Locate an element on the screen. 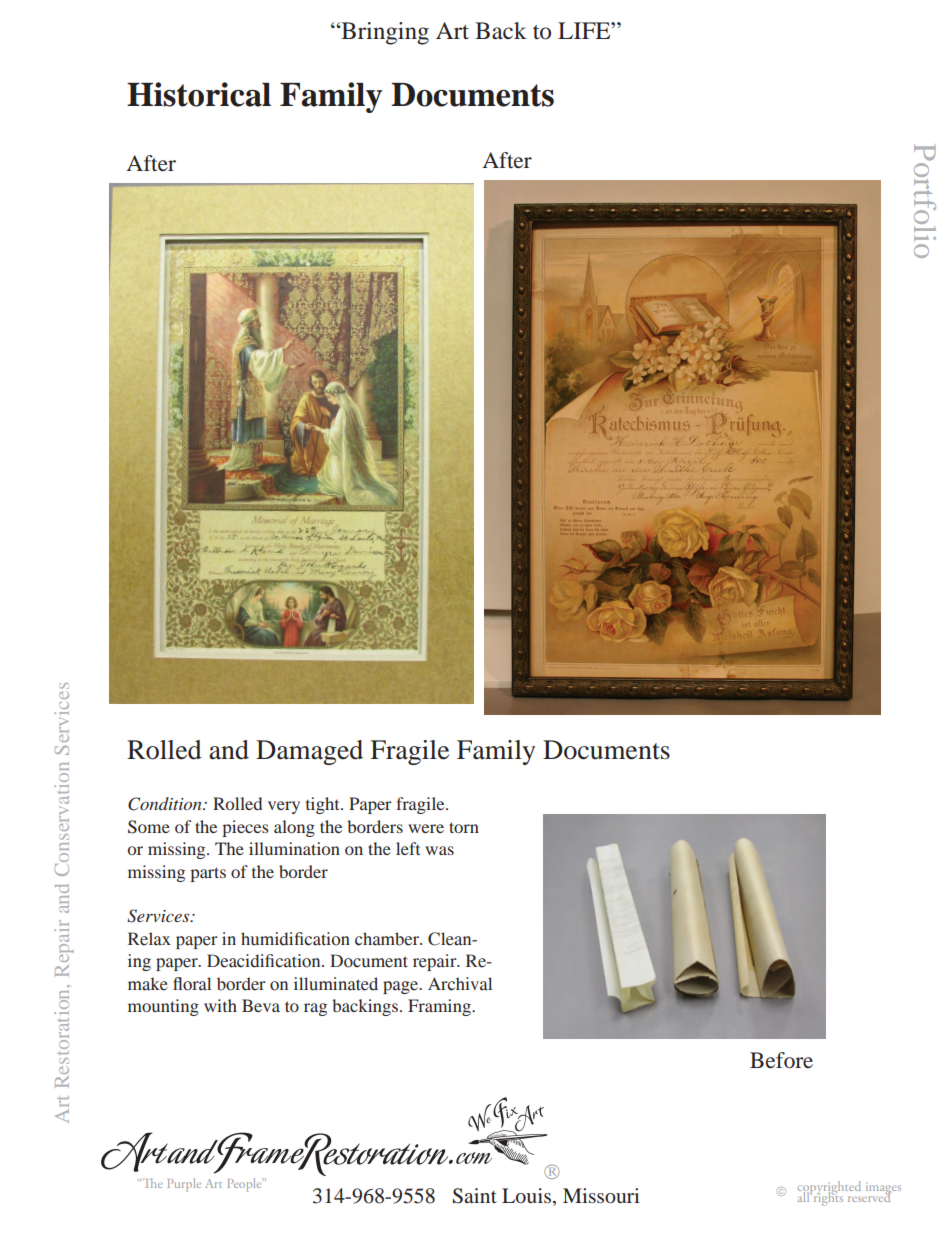  parts is located at coordinates (208, 874).
